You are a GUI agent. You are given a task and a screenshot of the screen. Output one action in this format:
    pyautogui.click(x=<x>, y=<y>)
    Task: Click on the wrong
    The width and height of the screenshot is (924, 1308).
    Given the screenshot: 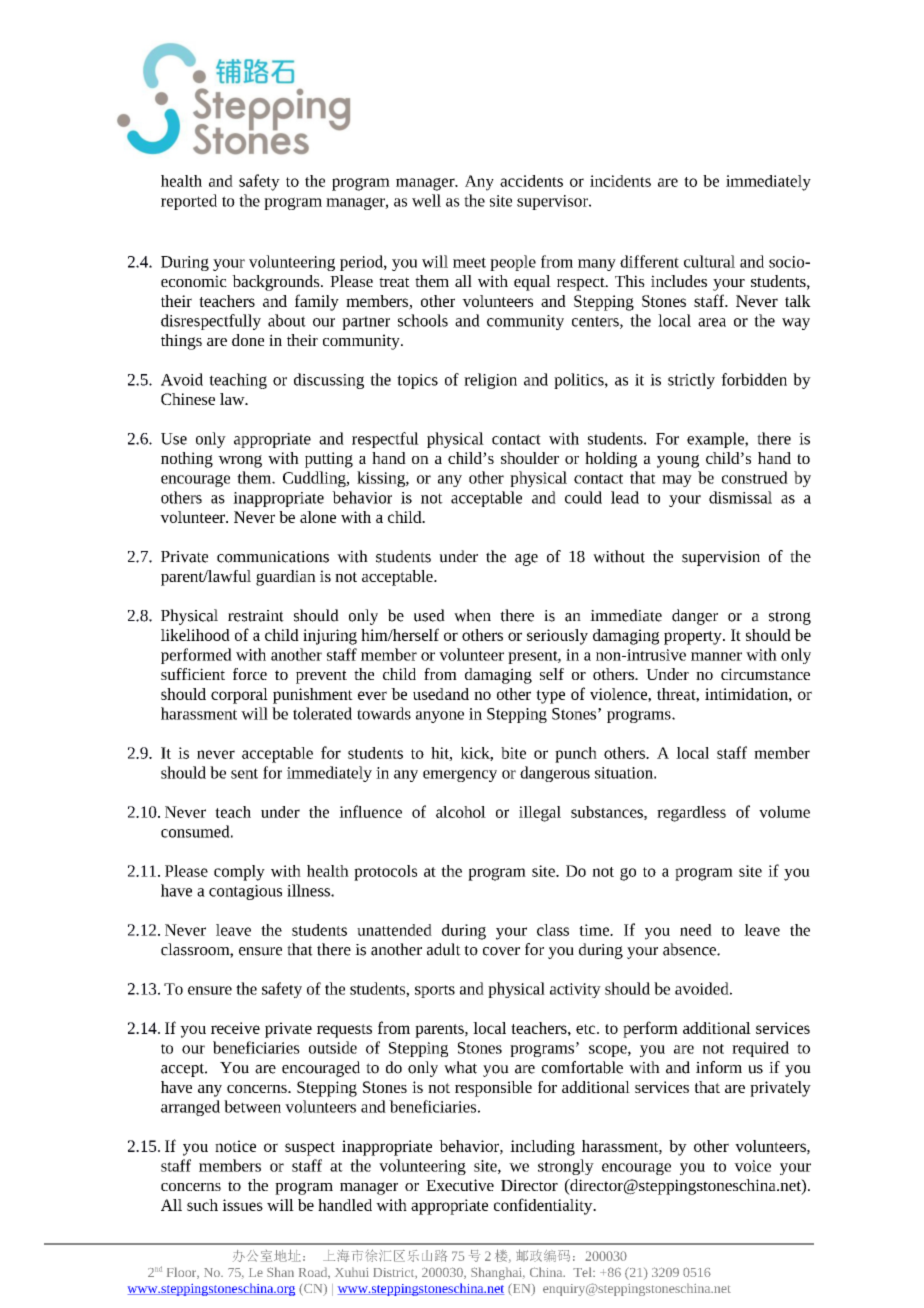 What is the action you would take?
    pyautogui.click(x=240, y=461)
